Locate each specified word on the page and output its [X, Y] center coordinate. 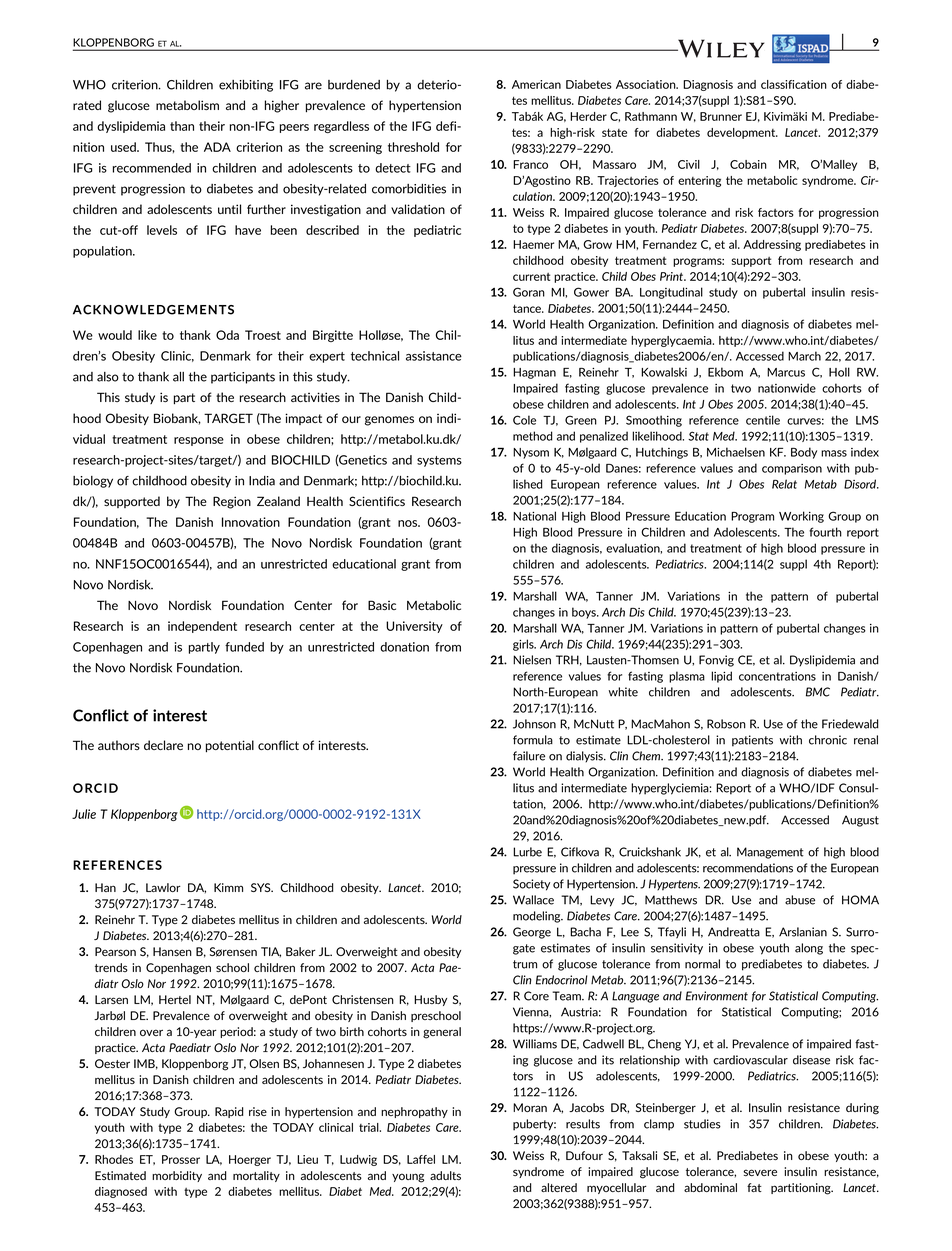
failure [529, 756]
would [115, 335]
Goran [529, 292]
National [534, 516]
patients [752, 741]
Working [801, 517]
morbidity [177, 1176]
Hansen [172, 951]
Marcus [786, 372]
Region [232, 502]
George [532, 933]
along [809, 949]
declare [163, 745]
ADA [217, 147]
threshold [413, 147]
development [742, 133]
